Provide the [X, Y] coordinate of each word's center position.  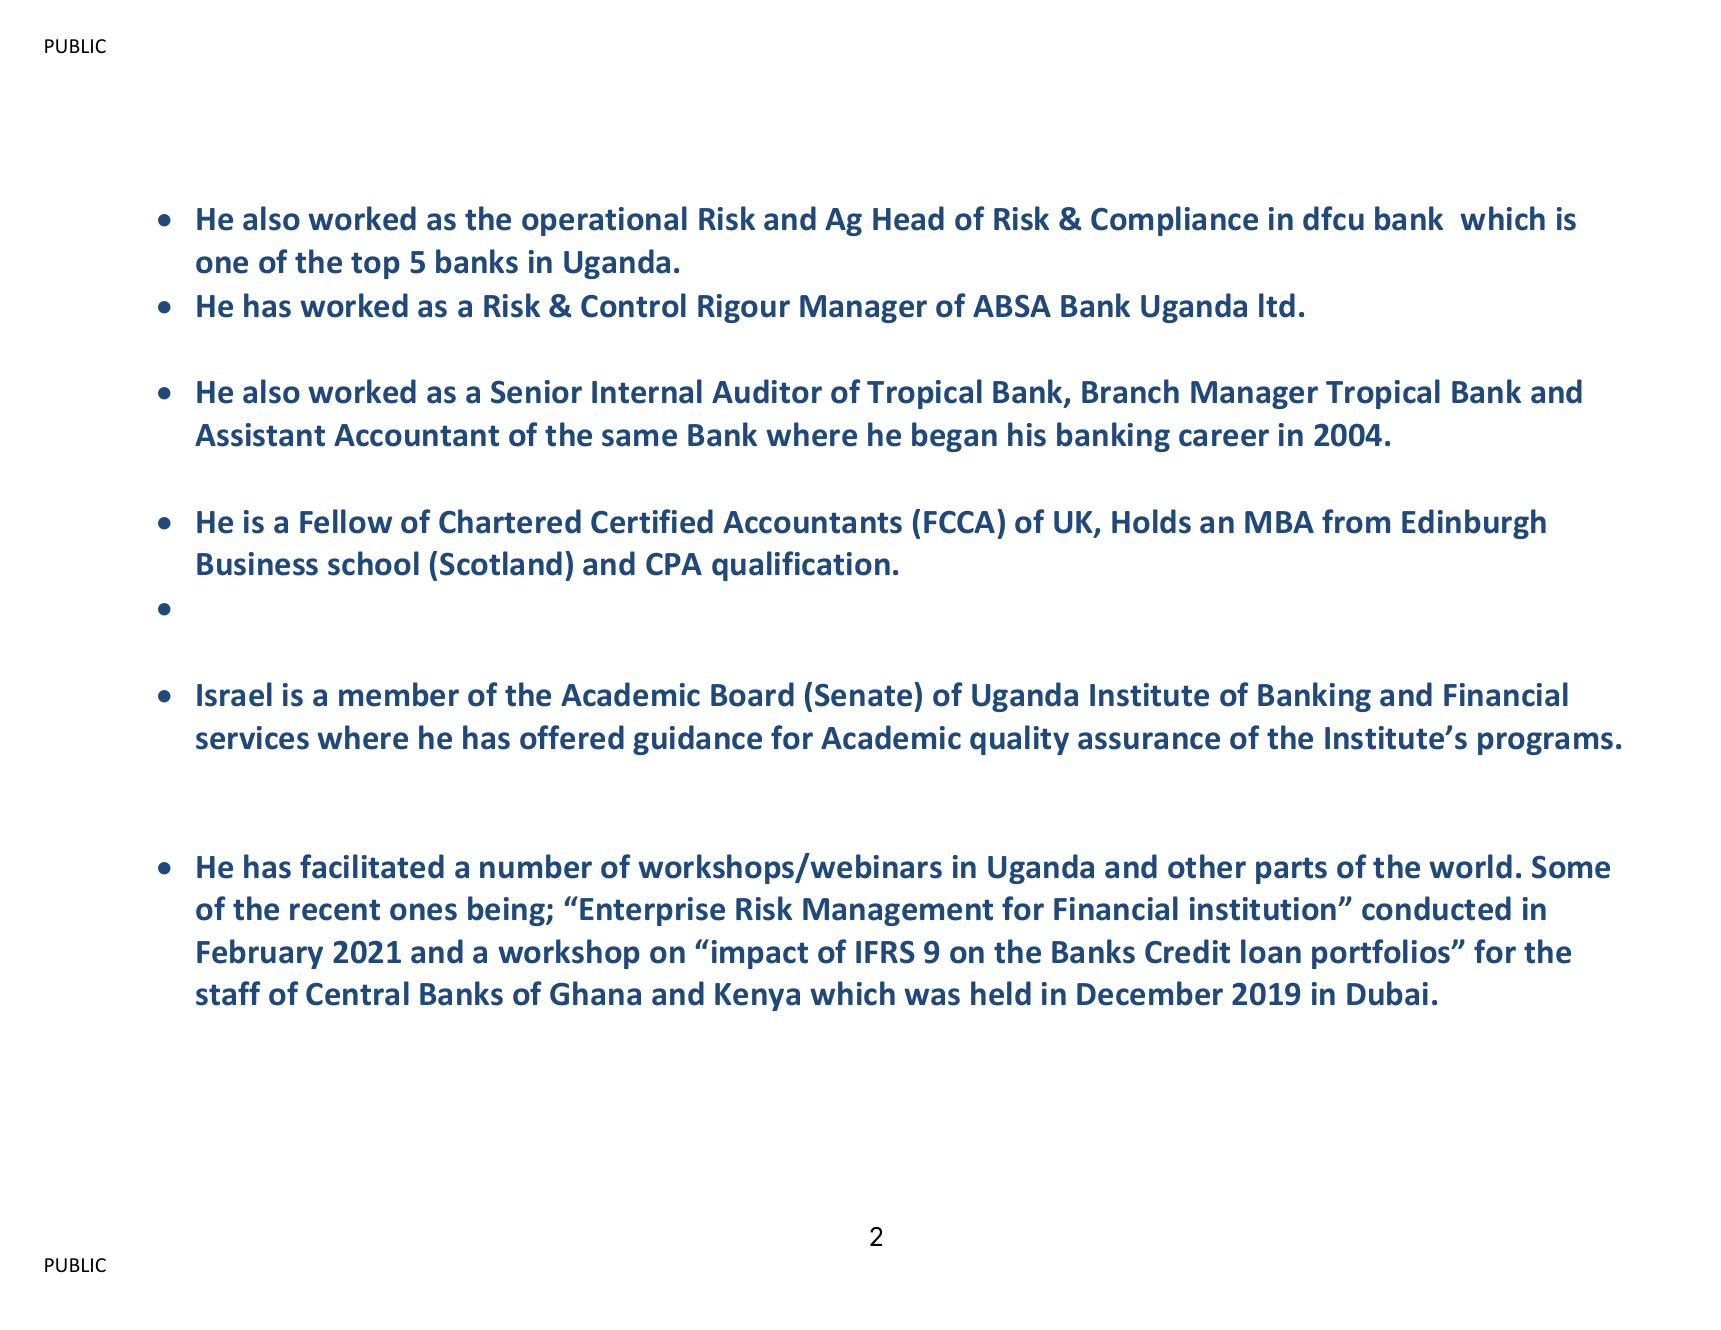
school [373, 563]
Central [357, 993]
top [375, 265]
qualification [801, 566]
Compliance [1174, 221]
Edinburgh [1474, 524]
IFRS [885, 952]
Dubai [1387, 993]
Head [908, 218]
